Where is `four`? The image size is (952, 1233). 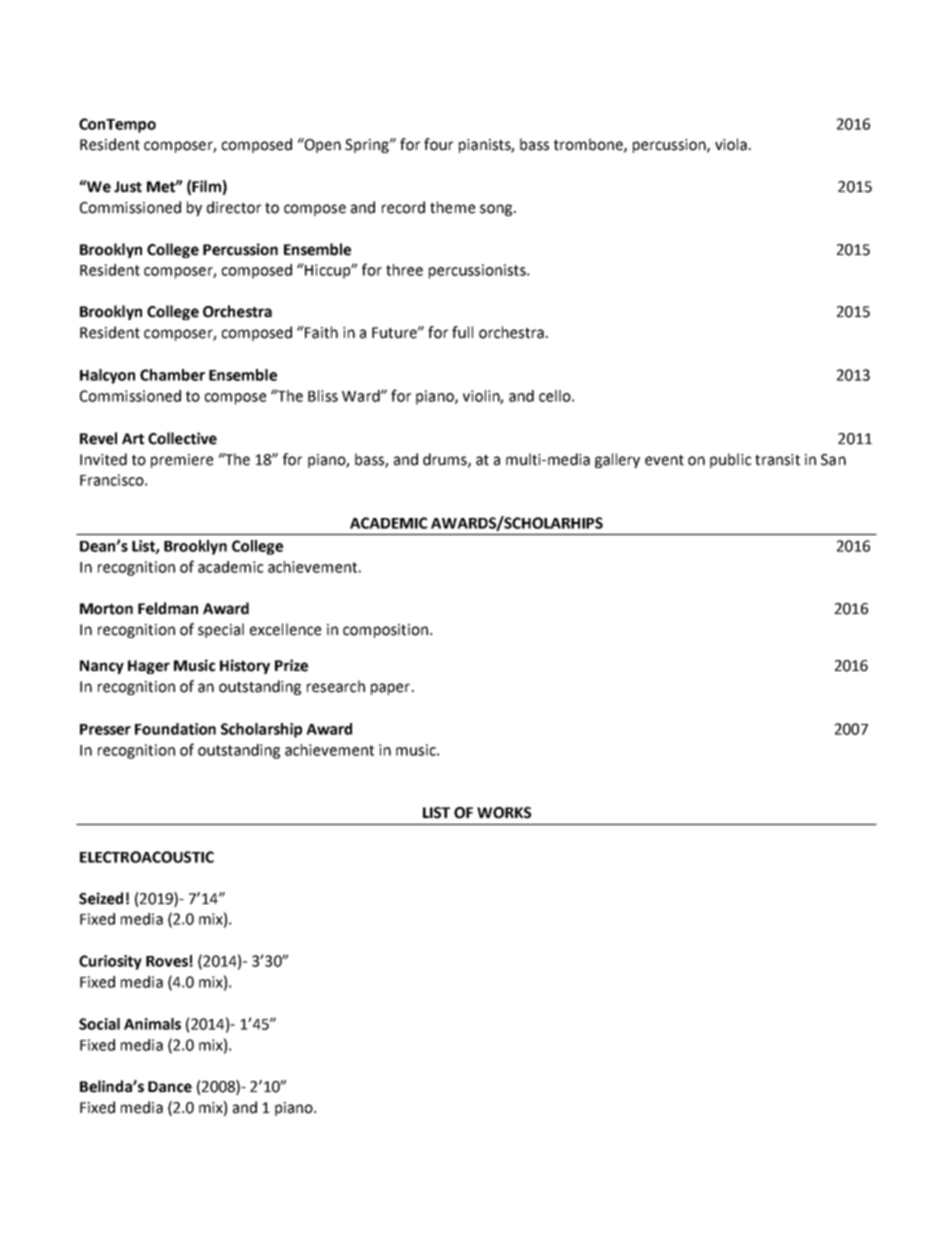
four is located at coordinates (438, 144).
